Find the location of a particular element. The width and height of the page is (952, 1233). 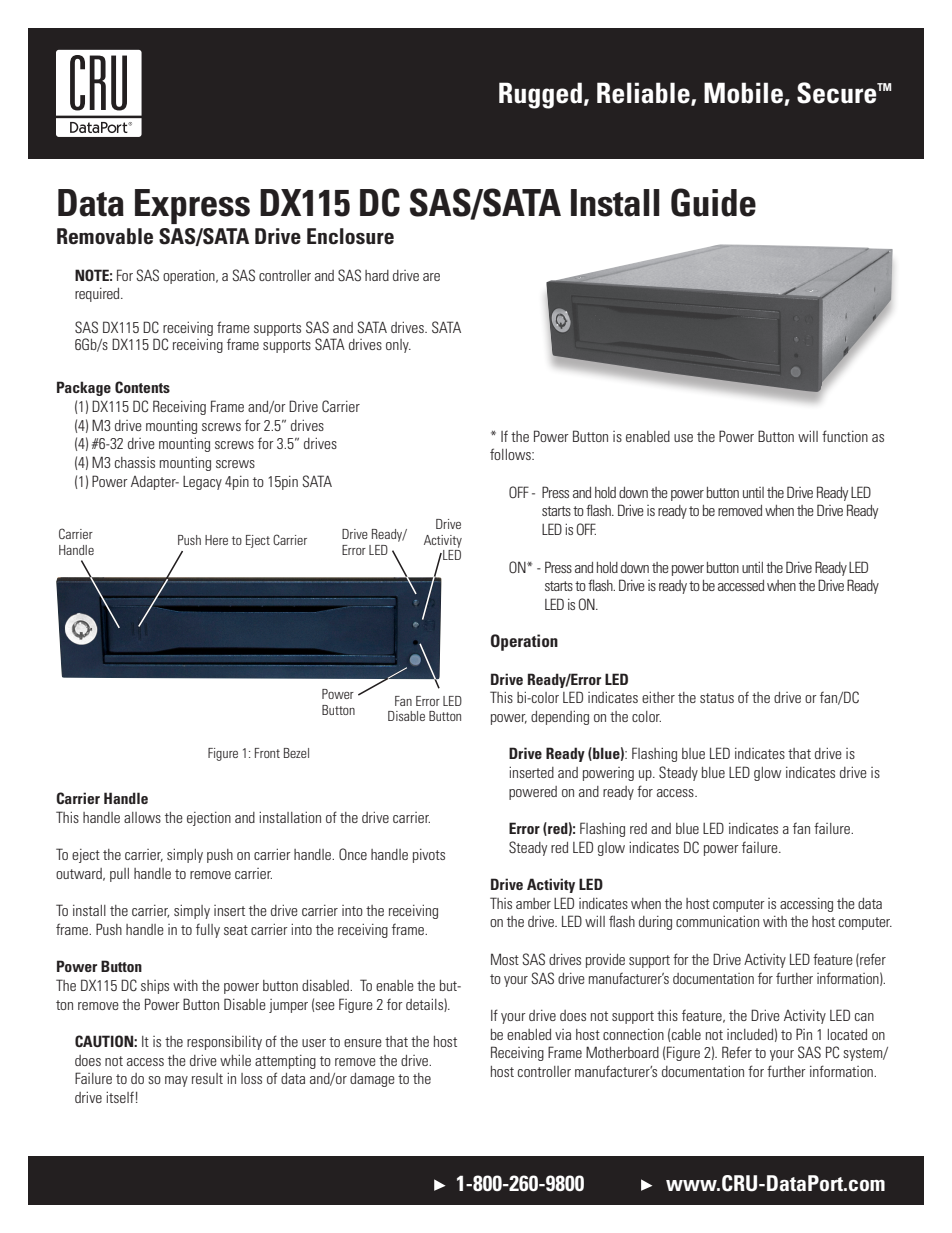

Rugged is located at coordinates (540, 95).
